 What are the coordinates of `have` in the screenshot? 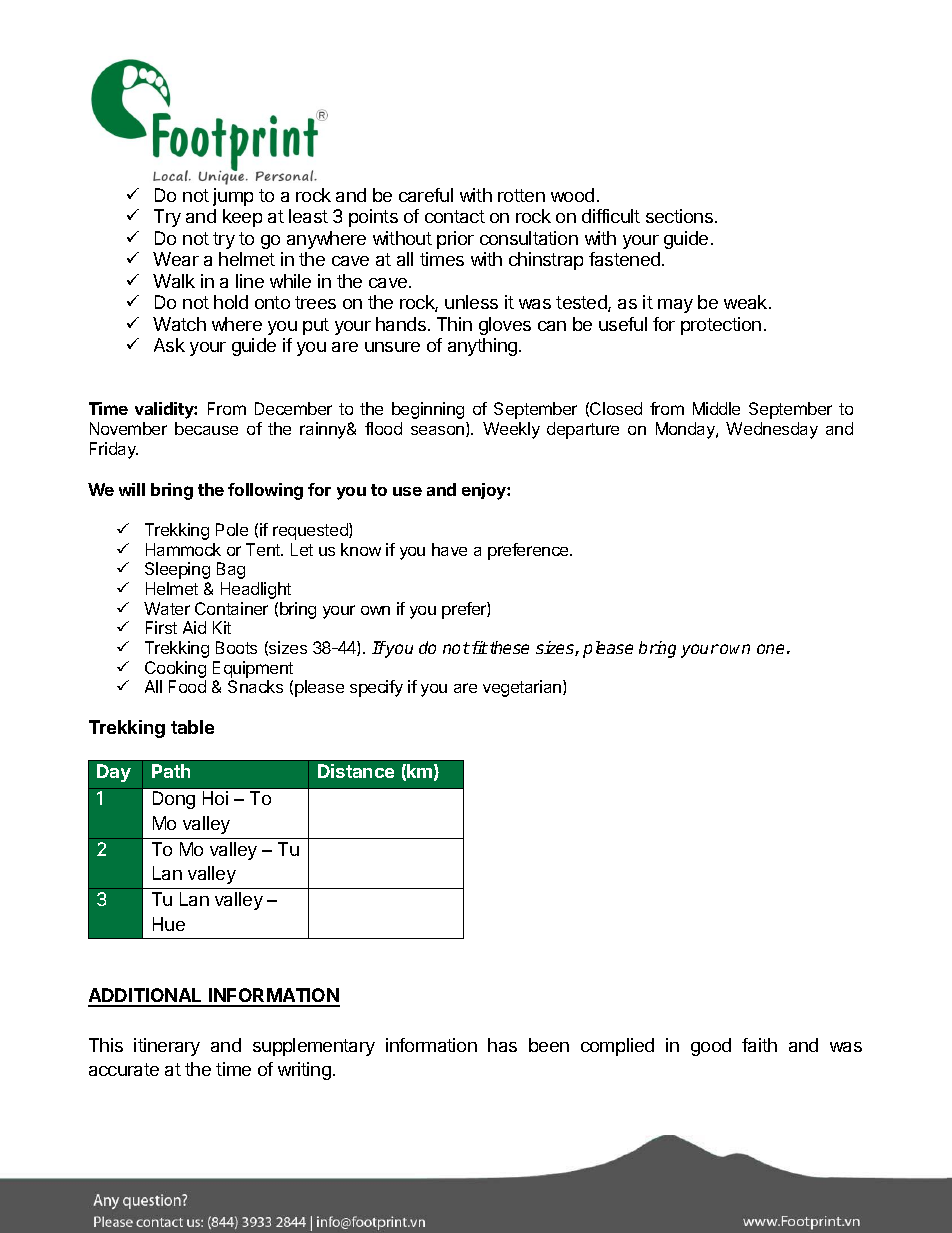 It's located at (449, 549).
